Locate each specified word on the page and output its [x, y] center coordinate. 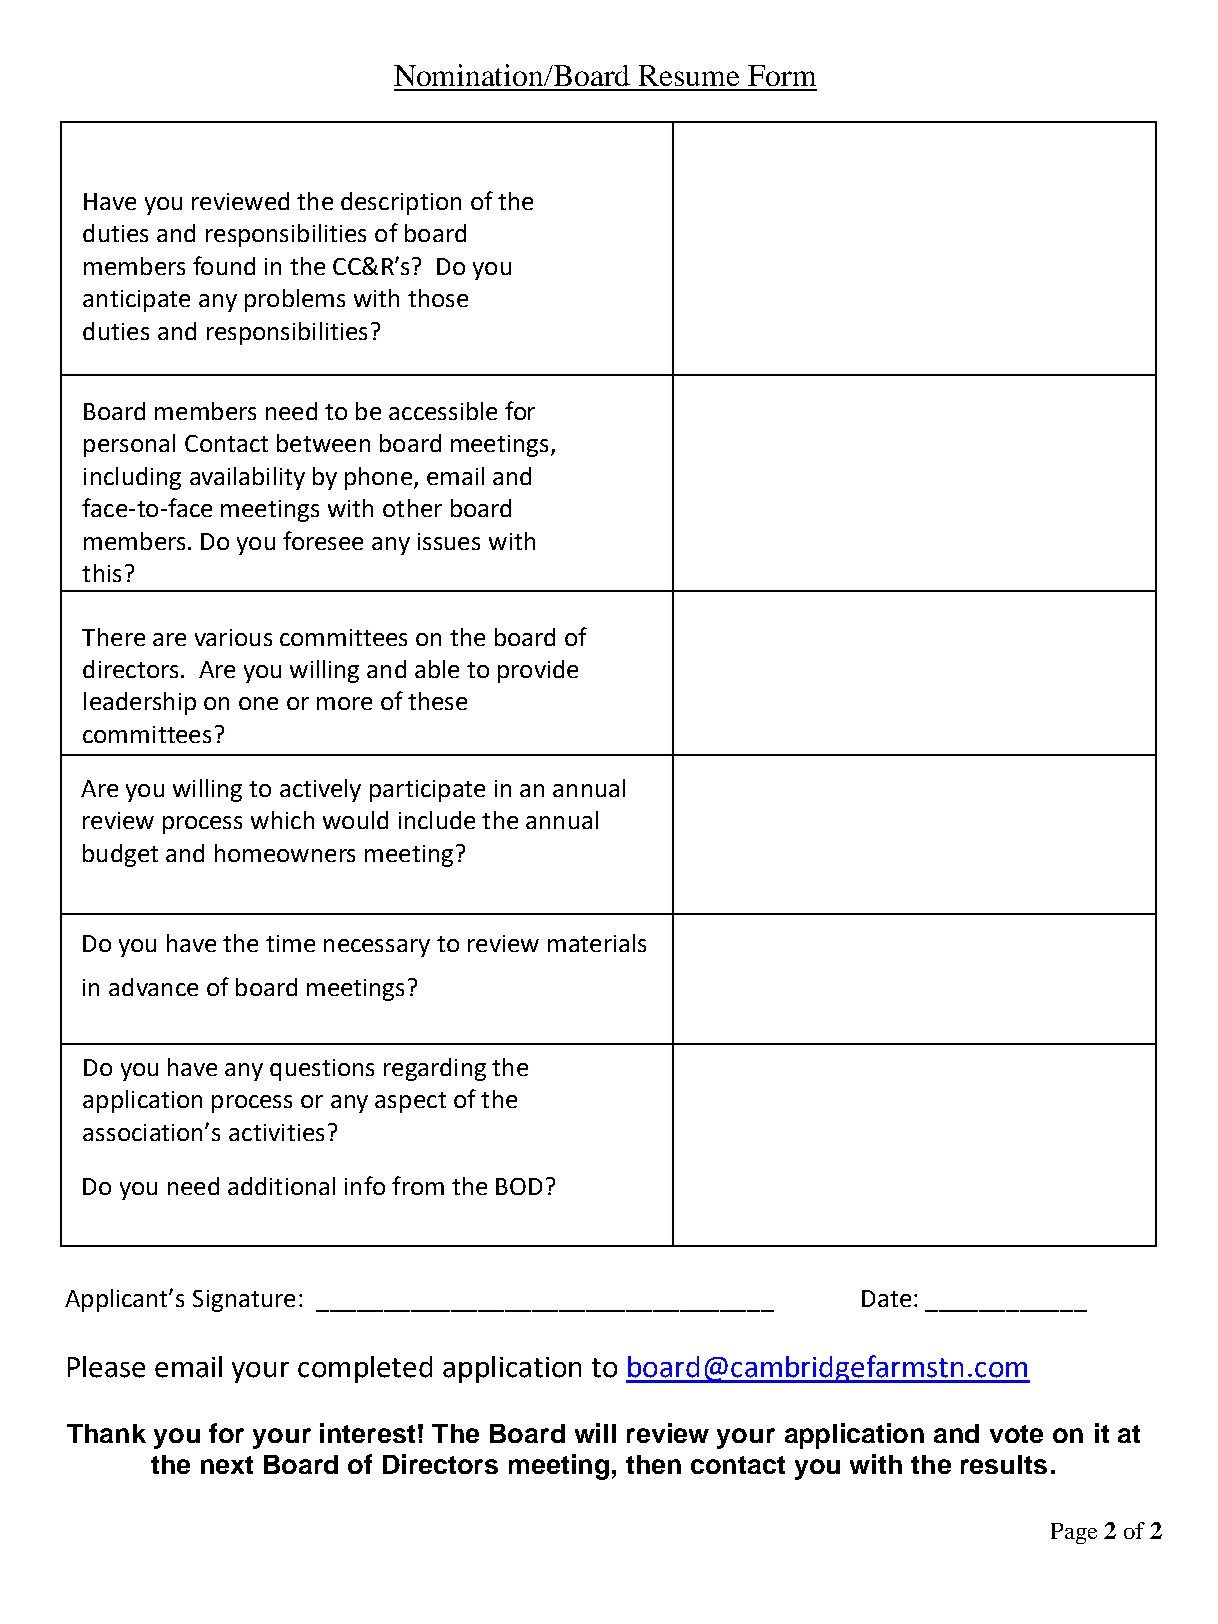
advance [153, 987]
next [227, 1465]
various [233, 637]
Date [886, 1298]
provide [538, 671]
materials [597, 943]
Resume [689, 75]
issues [449, 541]
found [224, 265]
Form [782, 75]
